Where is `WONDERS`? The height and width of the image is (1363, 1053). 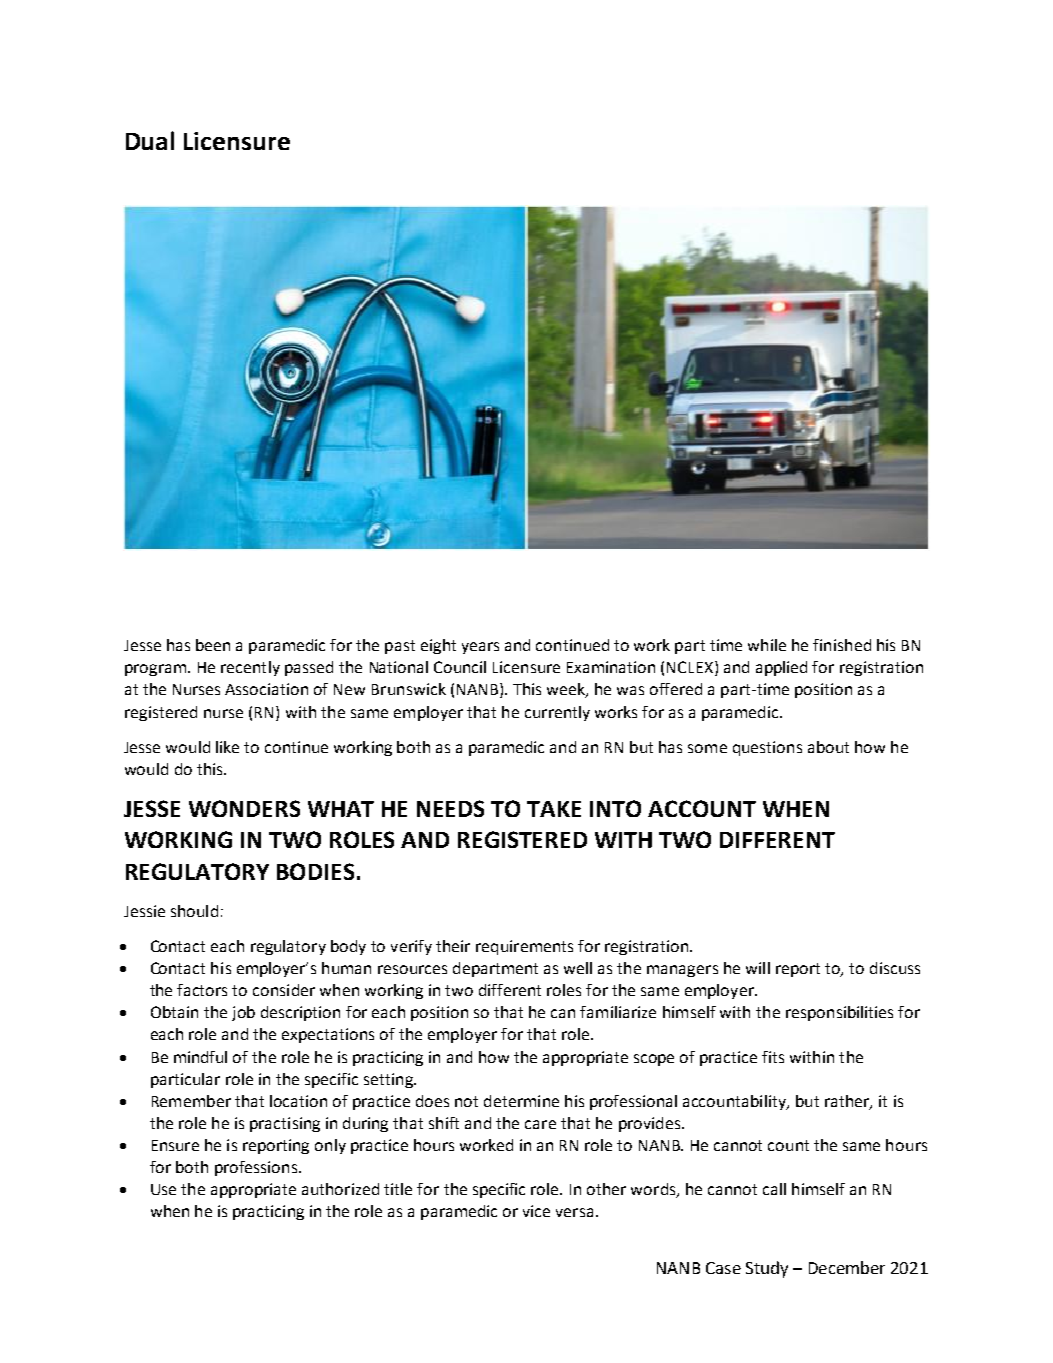 WONDERS is located at coordinates (244, 808).
